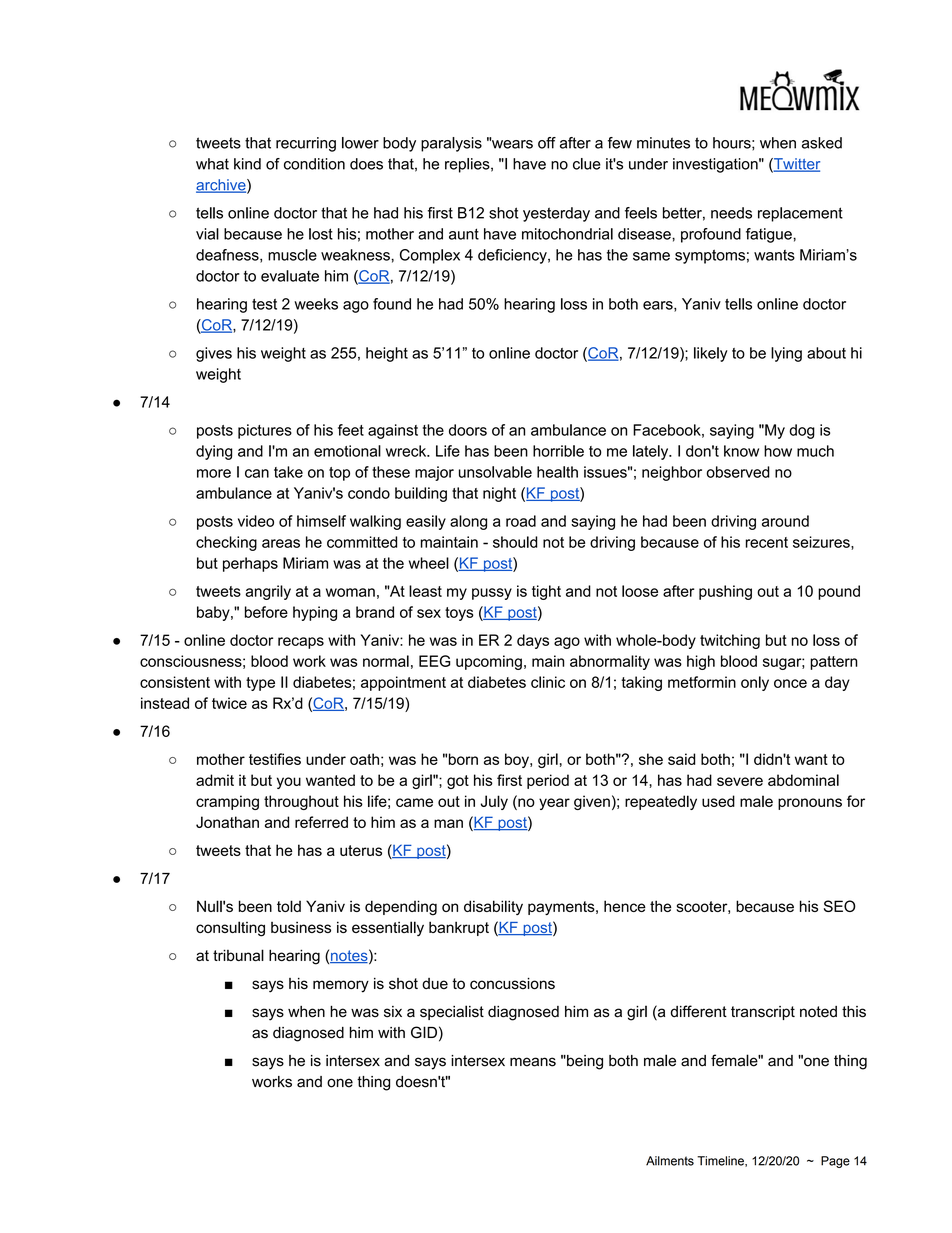  Describe the element at coordinates (835, 1162) in the screenshot. I see `Page` at that location.
